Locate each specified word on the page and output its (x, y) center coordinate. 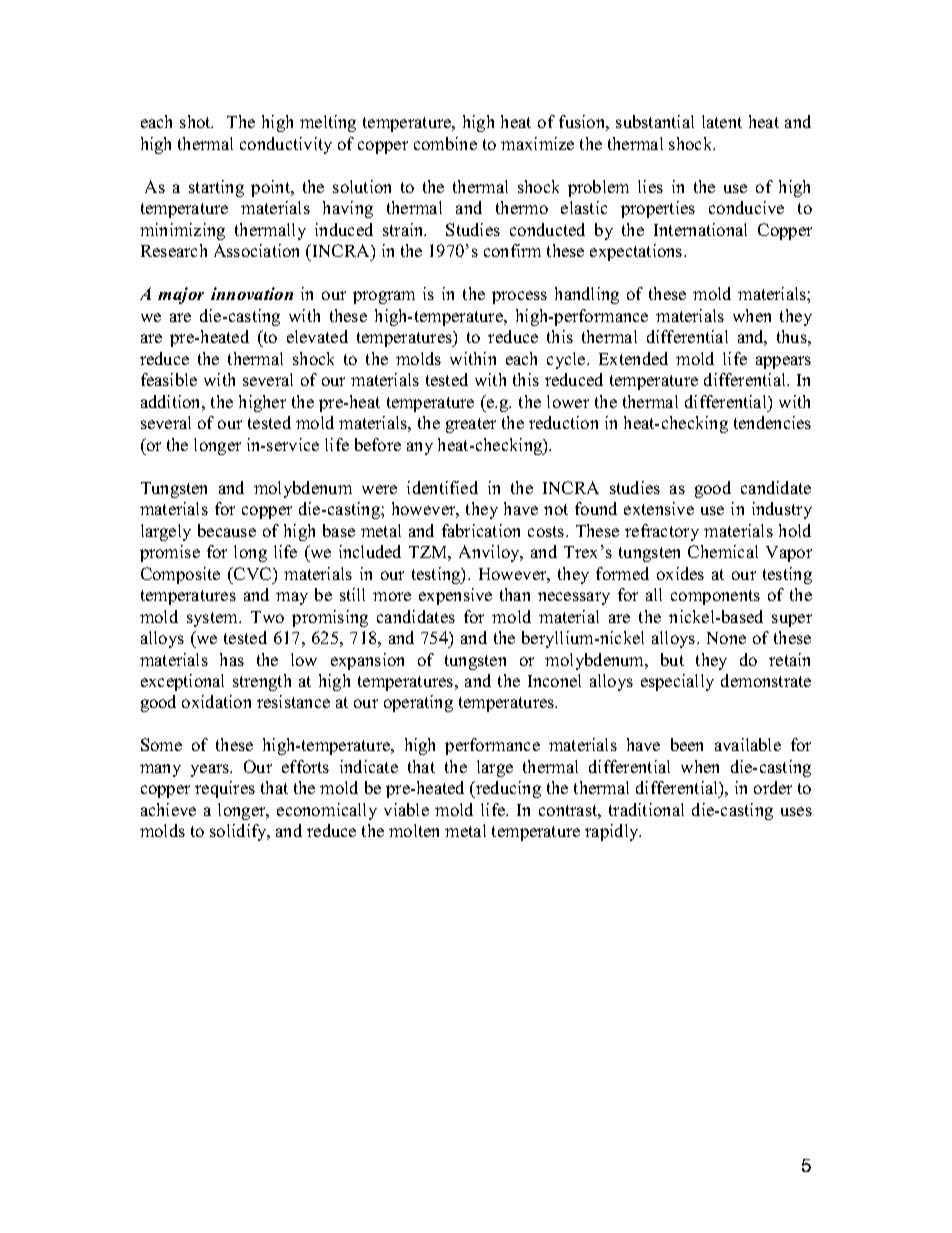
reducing (507, 789)
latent (722, 121)
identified (442, 487)
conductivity (286, 145)
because (227, 530)
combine (445, 143)
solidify (239, 832)
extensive (659, 508)
